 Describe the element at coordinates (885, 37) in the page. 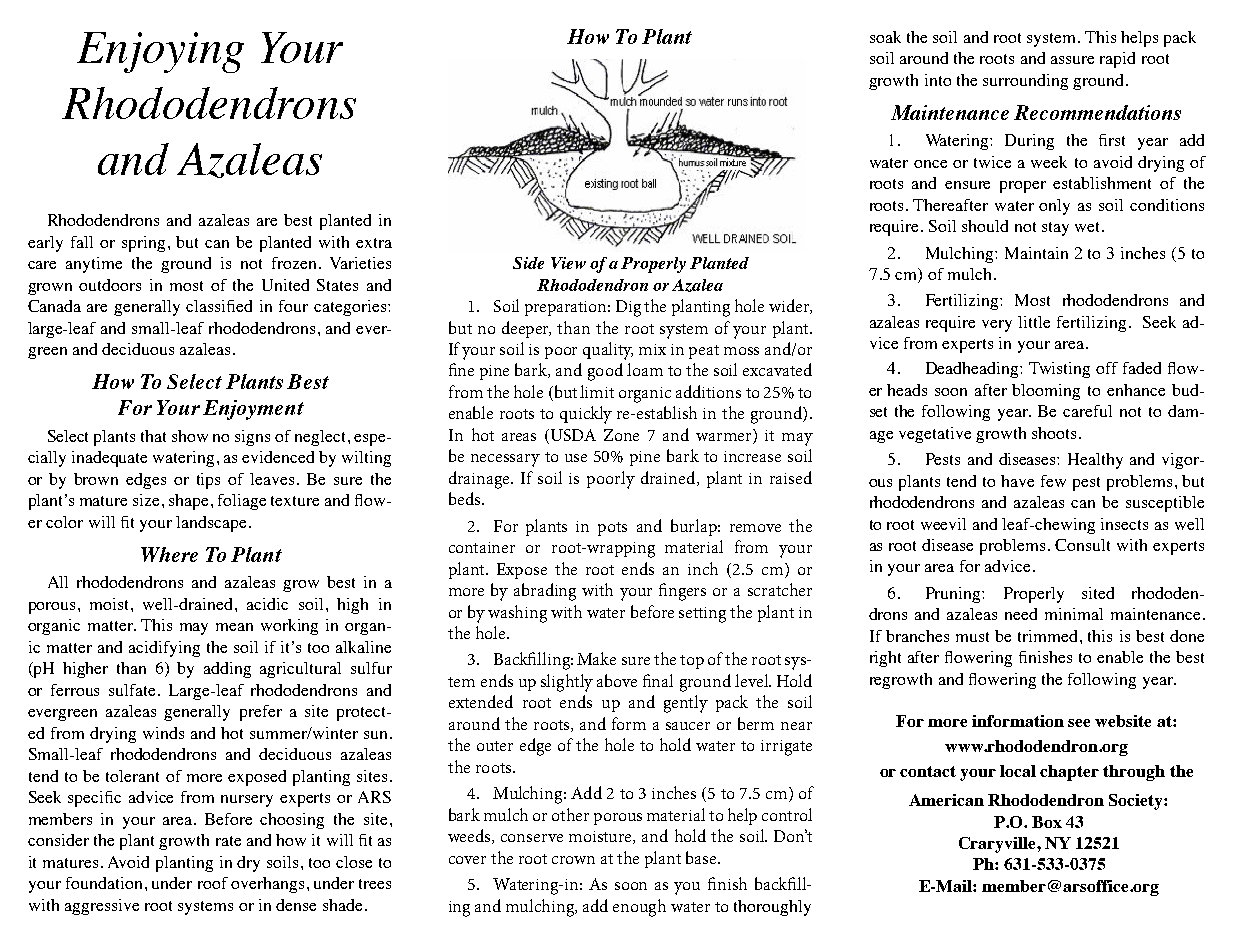

I see `soak` at that location.
